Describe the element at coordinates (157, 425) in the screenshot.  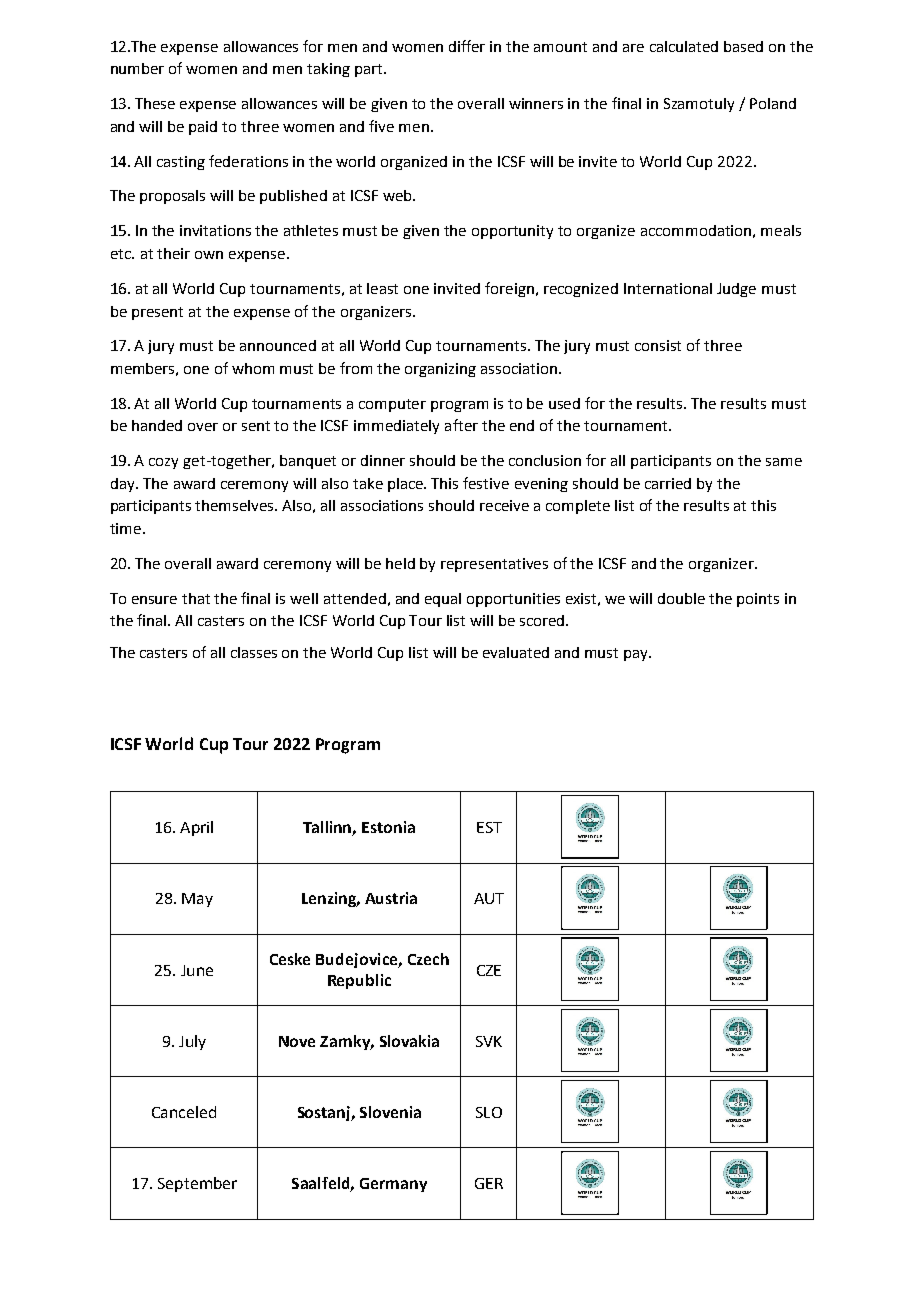
I see `handed` at that location.
